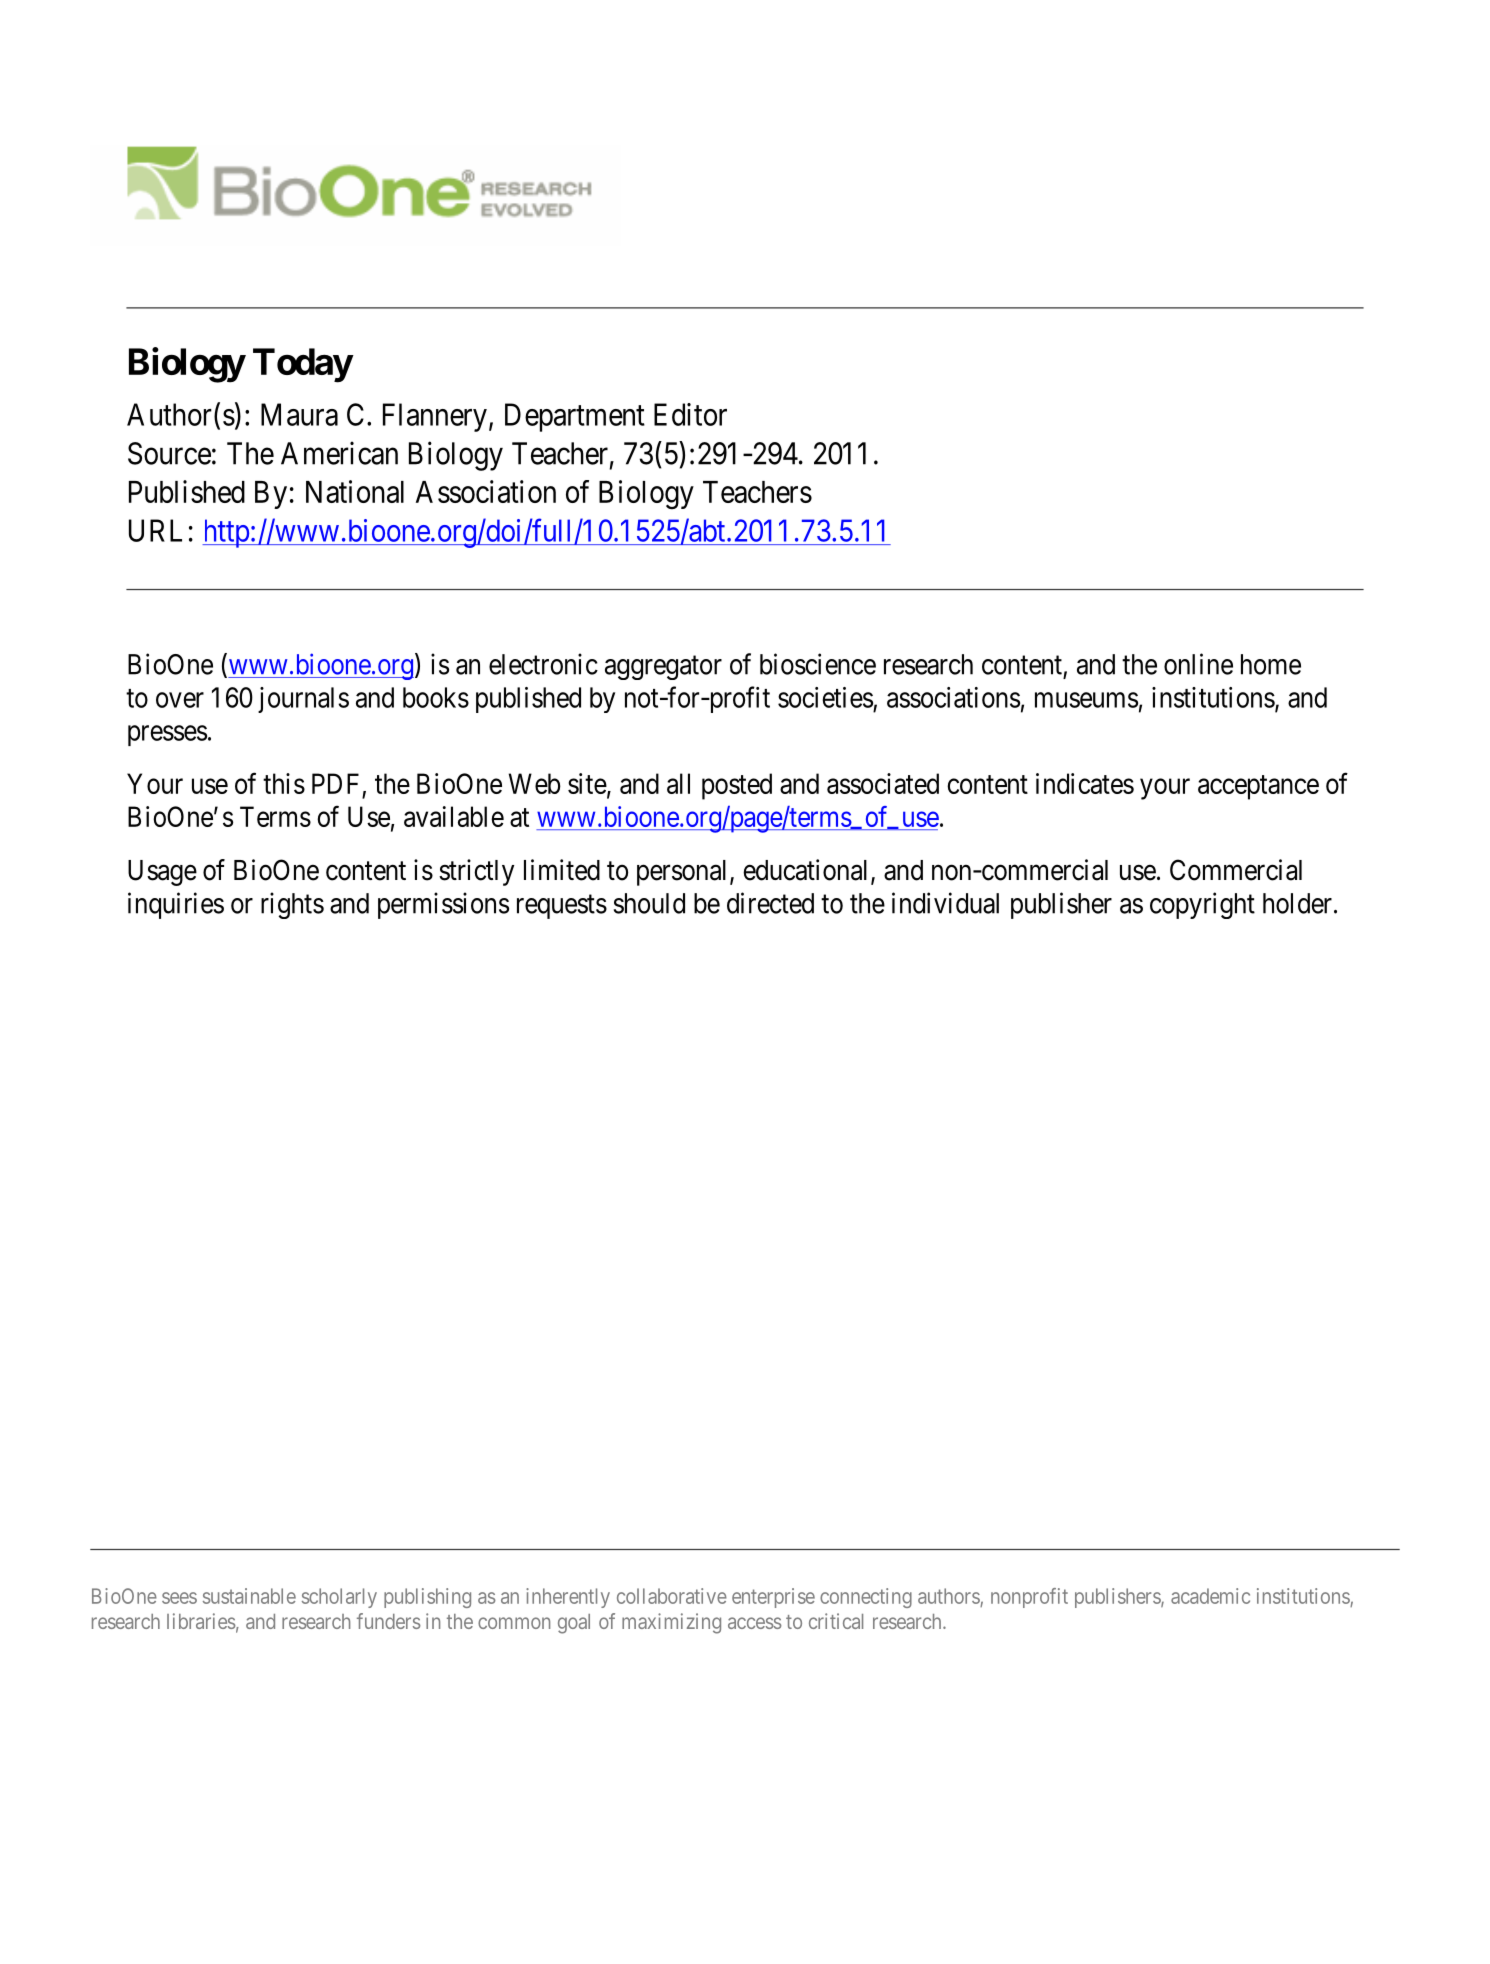  What do you see at coordinates (1198, 664) in the screenshot?
I see `online` at bounding box center [1198, 664].
